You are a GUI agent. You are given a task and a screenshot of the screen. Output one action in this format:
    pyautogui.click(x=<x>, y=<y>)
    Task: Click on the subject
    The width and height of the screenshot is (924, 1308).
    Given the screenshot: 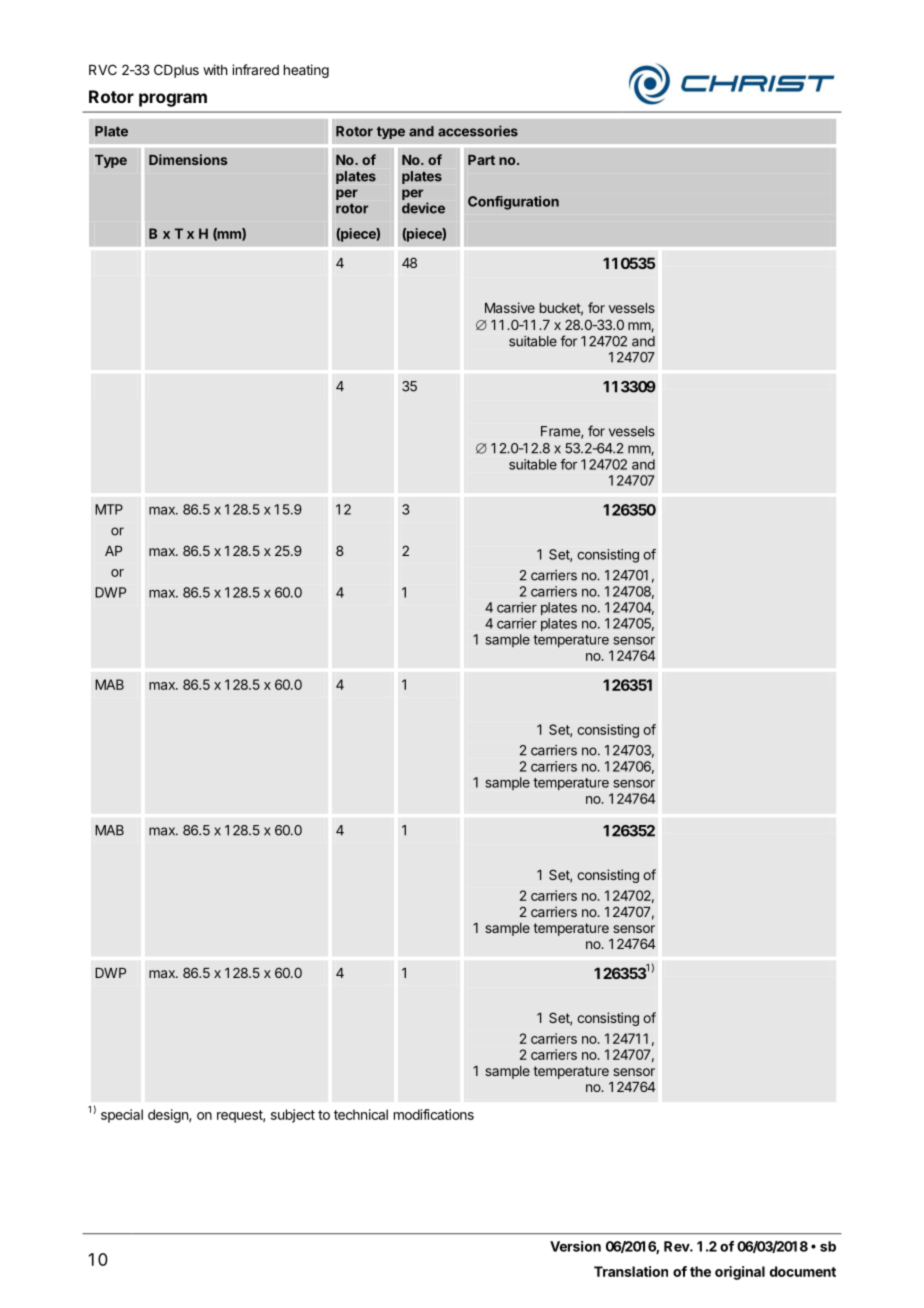 What is the action you would take?
    pyautogui.click(x=293, y=1116)
